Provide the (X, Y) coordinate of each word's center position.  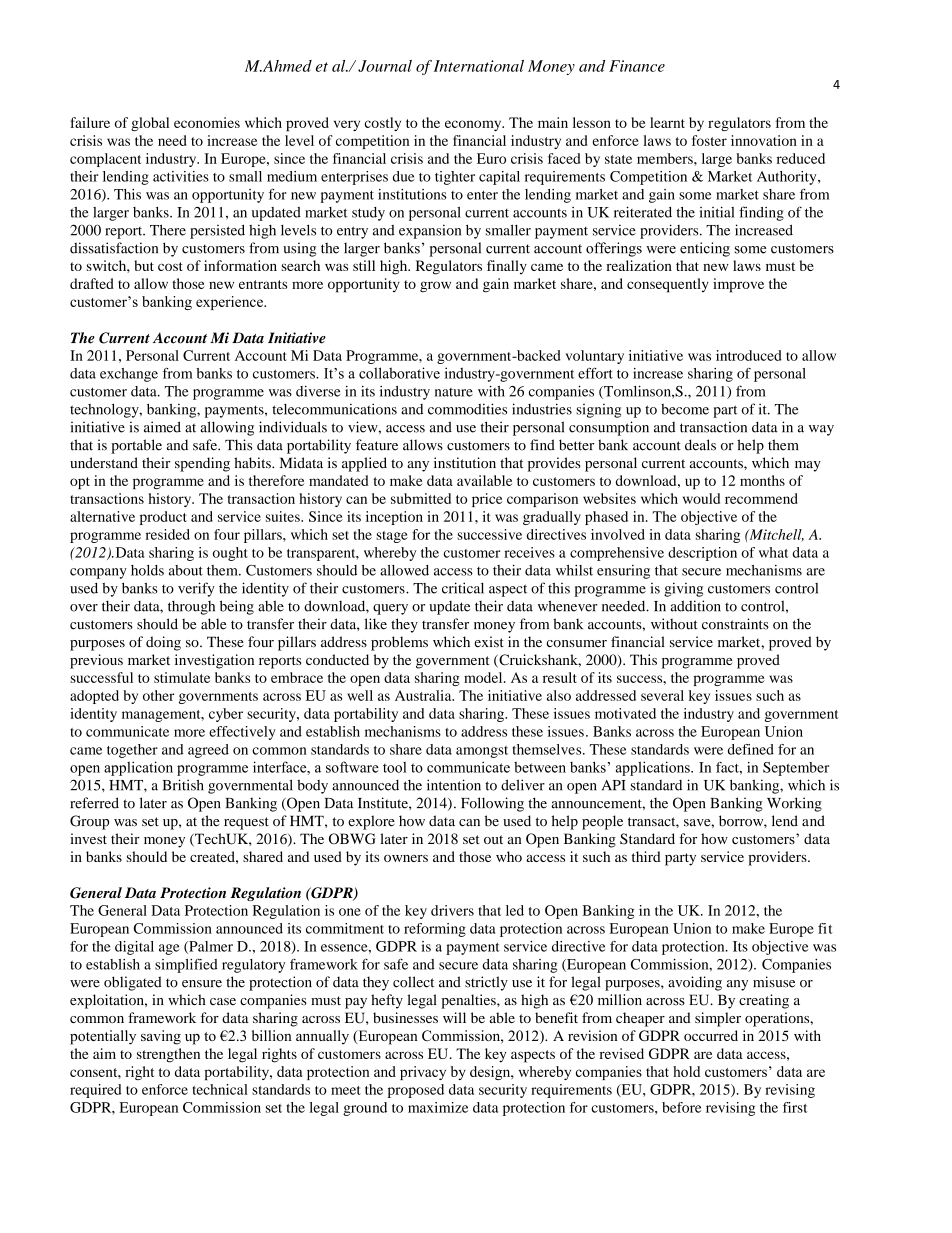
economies (207, 122)
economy (474, 125)
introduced (749, 355)
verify (196, 589)
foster (709, 140)
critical (463, 588)
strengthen (168, 1055)
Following (492, 804)
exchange (129, 375)
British (183, 785)
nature (454, 392)
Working (794, 804)
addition (696, 606)
